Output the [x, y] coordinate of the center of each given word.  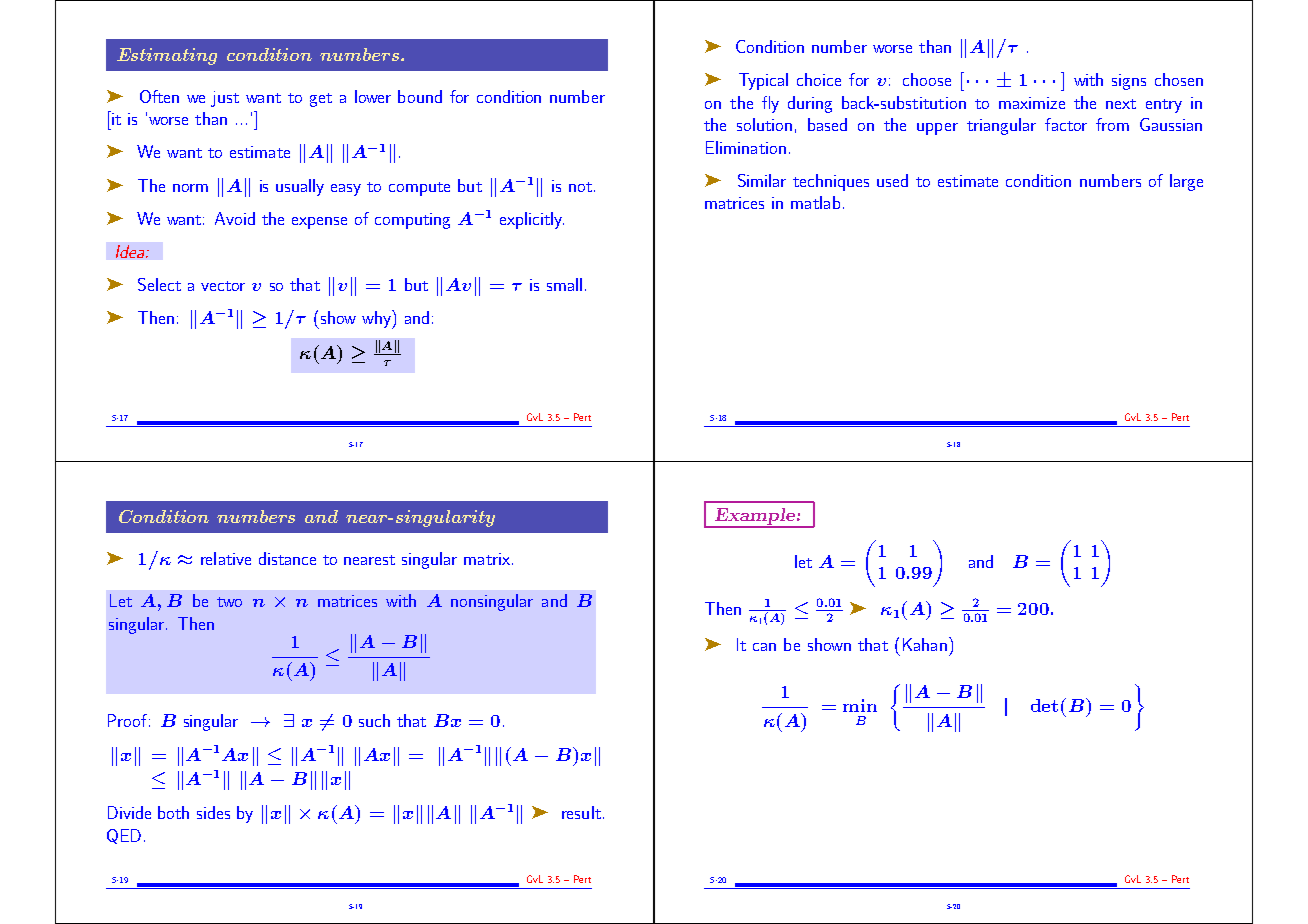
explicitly [532, 220]
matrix [488, 559]
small [564, 284]
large [1186, 182]
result [581, 812]
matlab [815, 202]
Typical [763, 81]
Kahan [925, 644]
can [764, 647]
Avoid [235, 218]
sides [213, 812]
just [225, 99]
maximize [1032, 103]
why [377, 319]
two [229, 602]
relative [226, 558]
